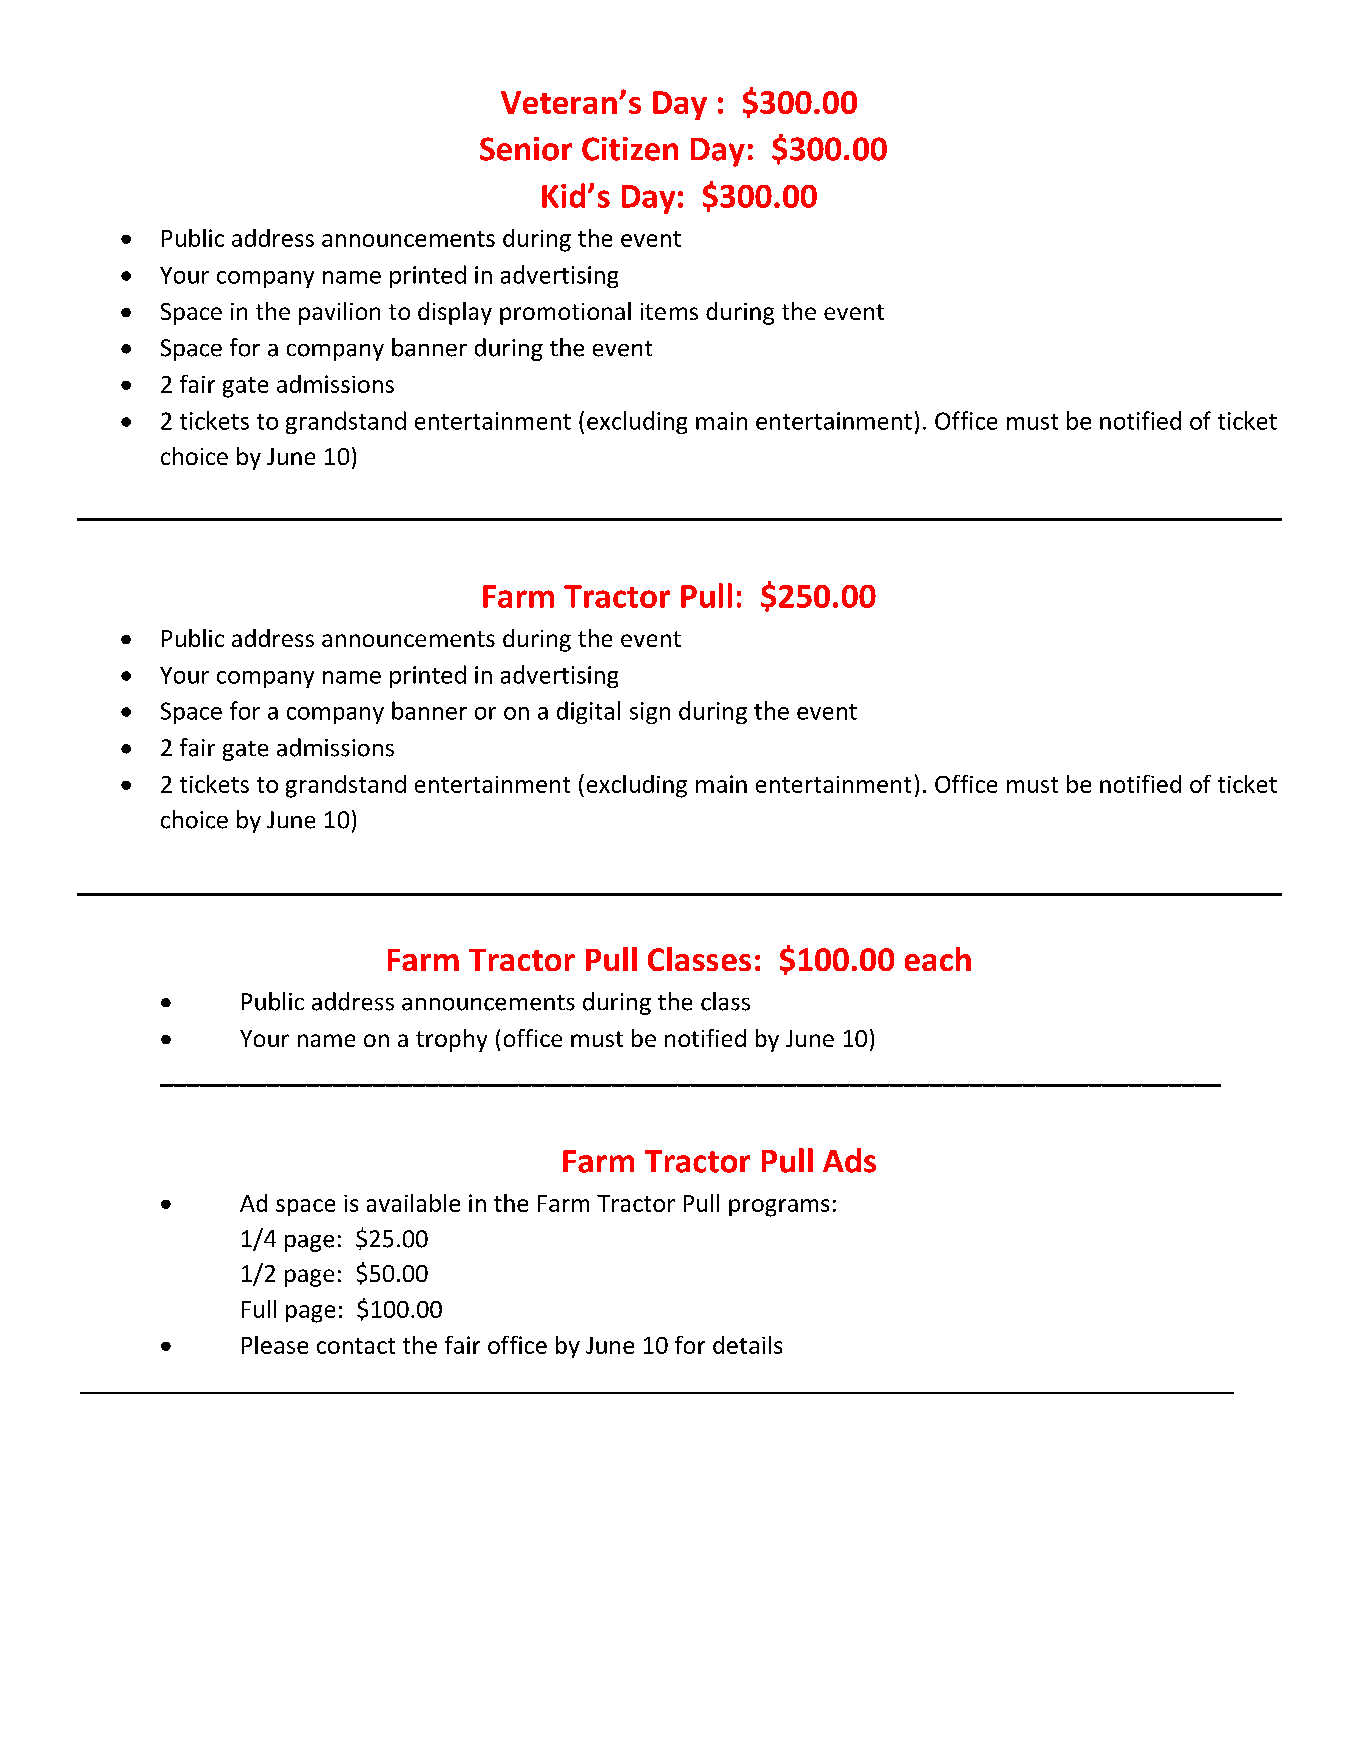 This screenshot has height=1757, width=1358. What do you see at coordinates (650, 713) in the screenshot?
I see `sign` at bounding box center [650, 713].
